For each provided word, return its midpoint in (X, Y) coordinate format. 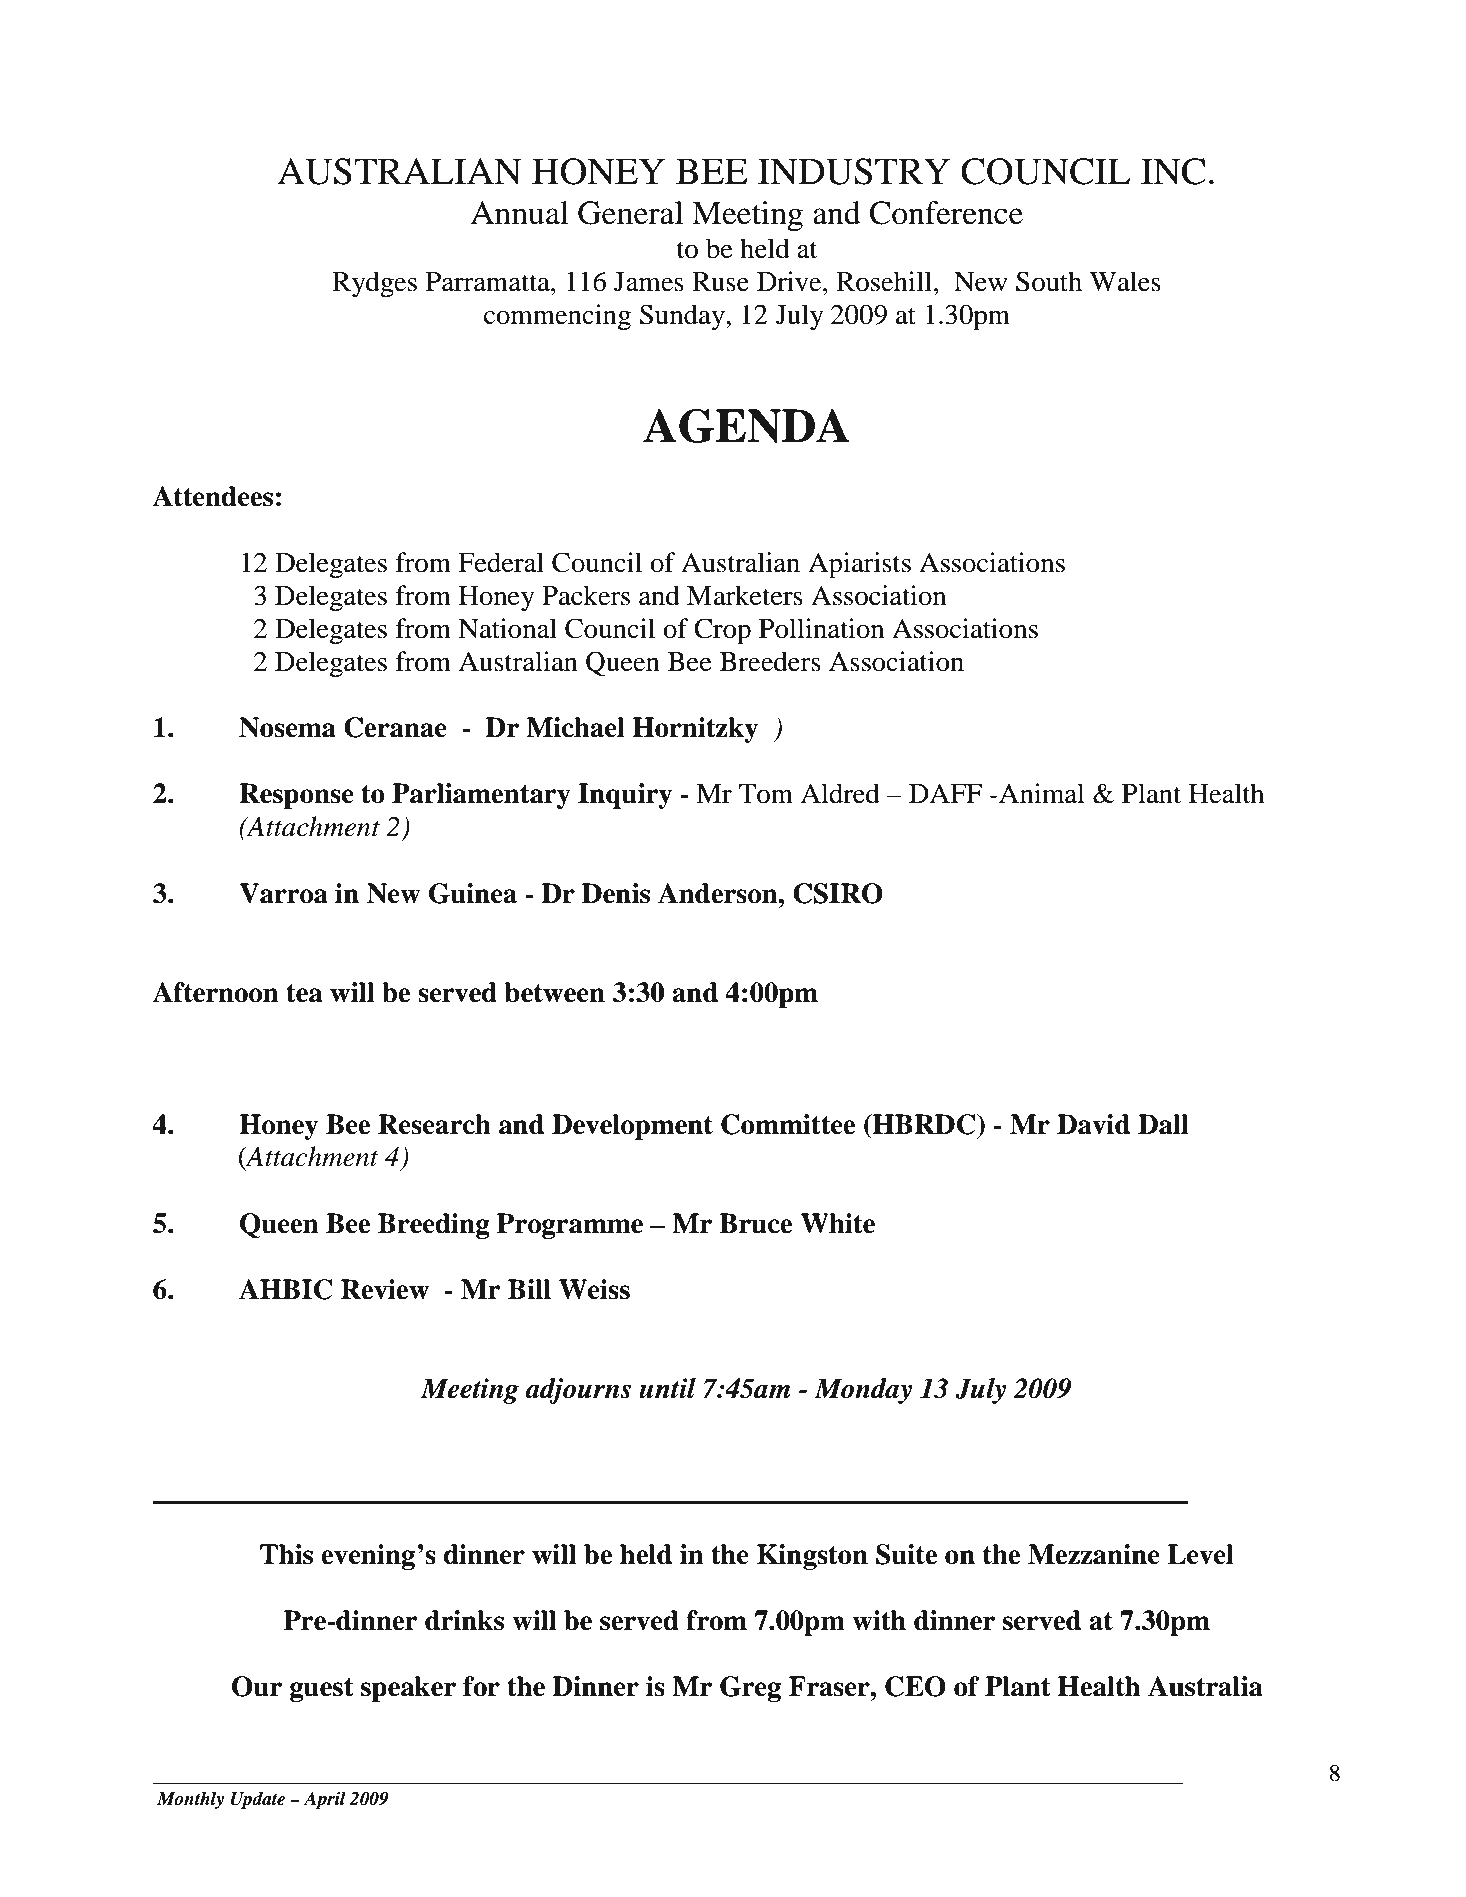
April (324, 1800)
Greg (750, 1689)
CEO (915, 1686)
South (1049, 281)
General (630, 213)
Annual (520, 213)
